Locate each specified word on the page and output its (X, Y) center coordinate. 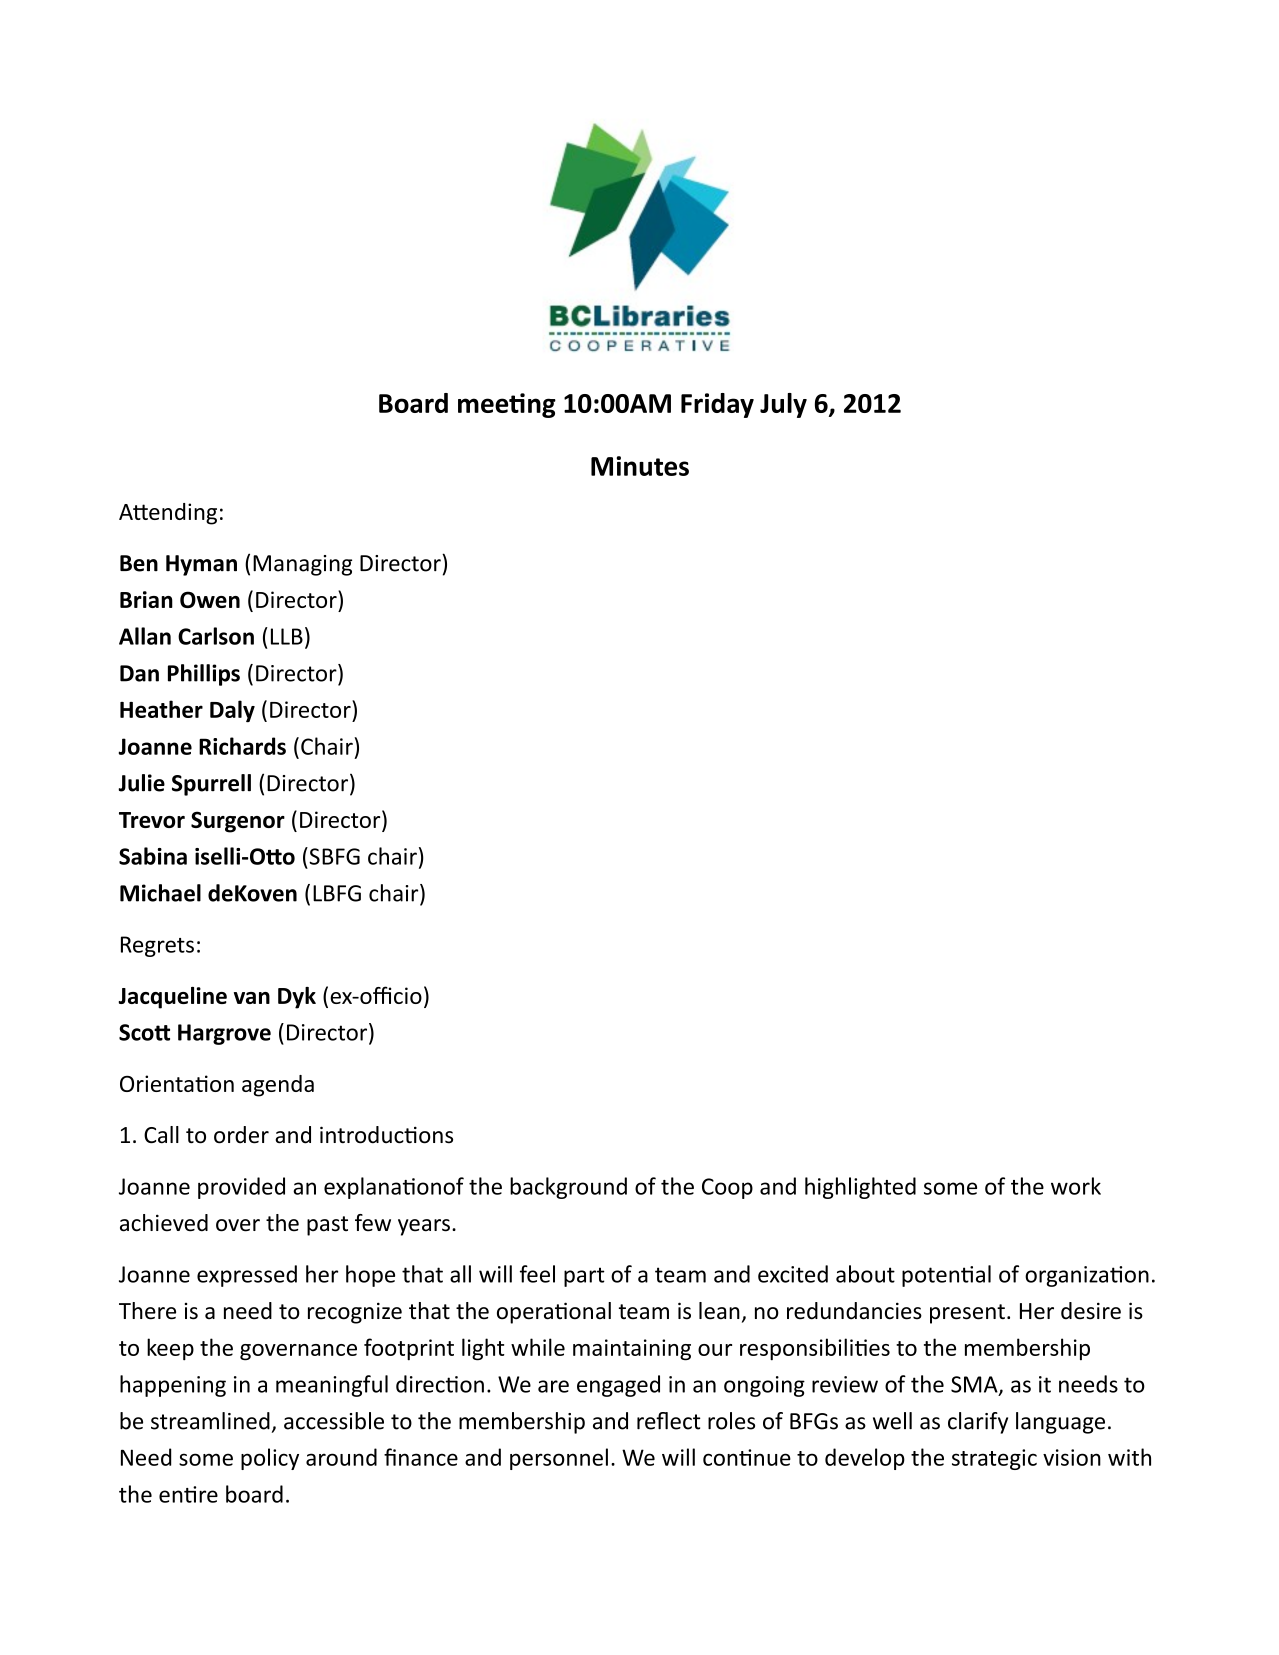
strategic (994, 1459)
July (783, 405)
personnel (559, 1459)
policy (270, 1459)
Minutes (640, 466)
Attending (168, 514)
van (252, 998)
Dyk (297, 998)
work (1076, 1186)
